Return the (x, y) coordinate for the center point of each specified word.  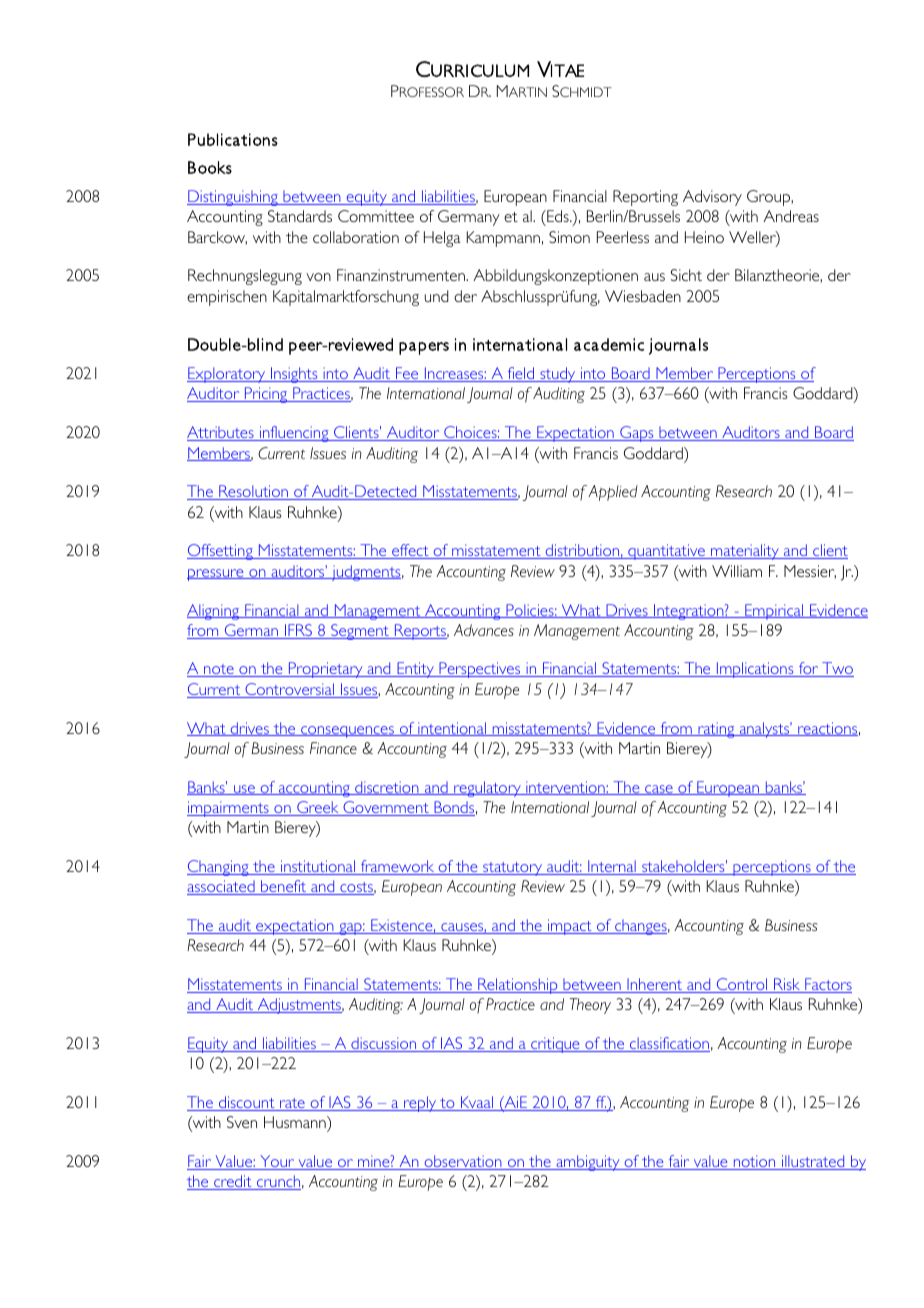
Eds (558, 216)
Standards (300, 216)
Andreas (791, 216)
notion (755, 1162)
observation (463, 1162)
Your (277, 1162)
